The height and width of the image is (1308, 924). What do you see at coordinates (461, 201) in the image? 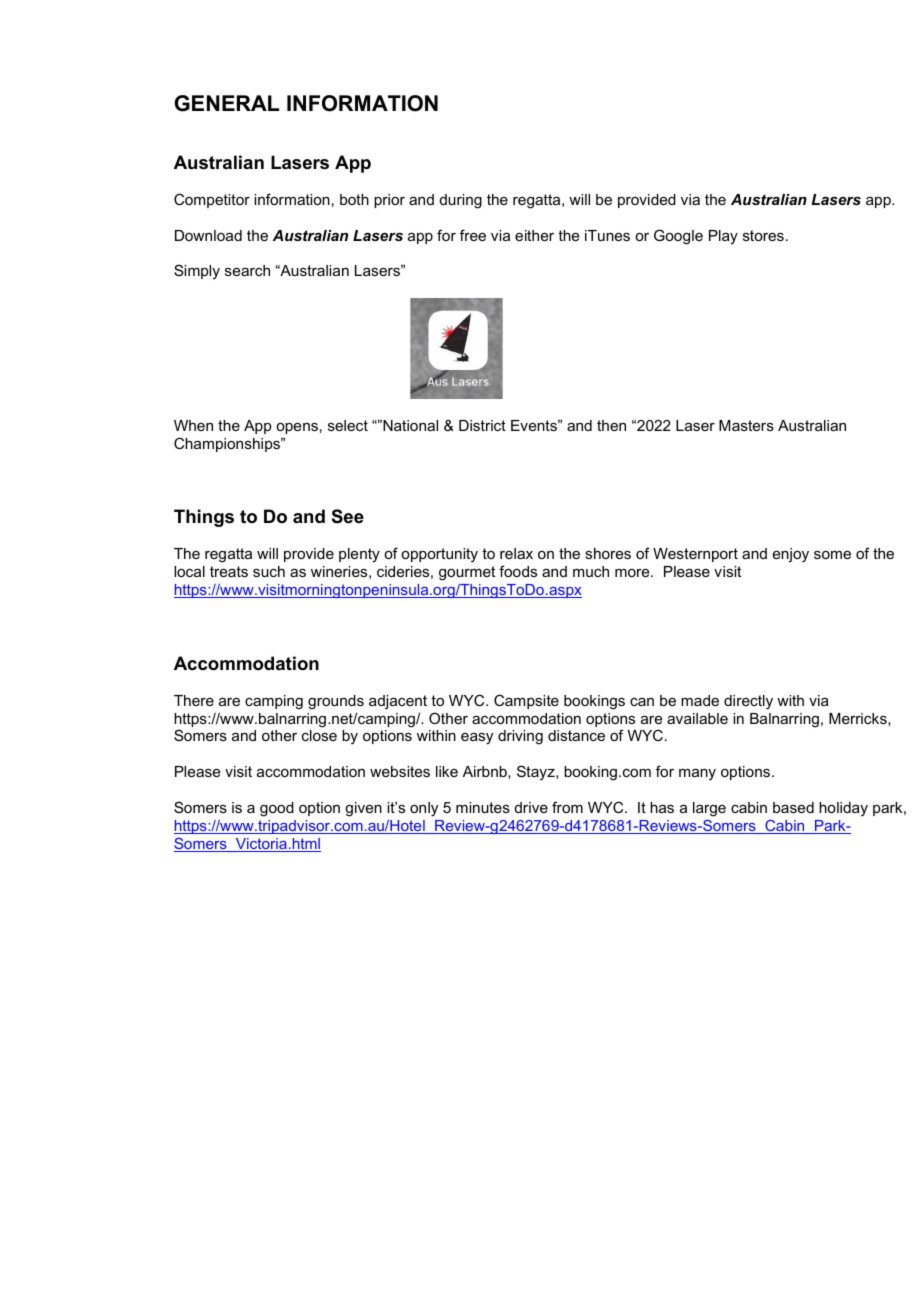
I see `during` at bounding box center [461, 201].
